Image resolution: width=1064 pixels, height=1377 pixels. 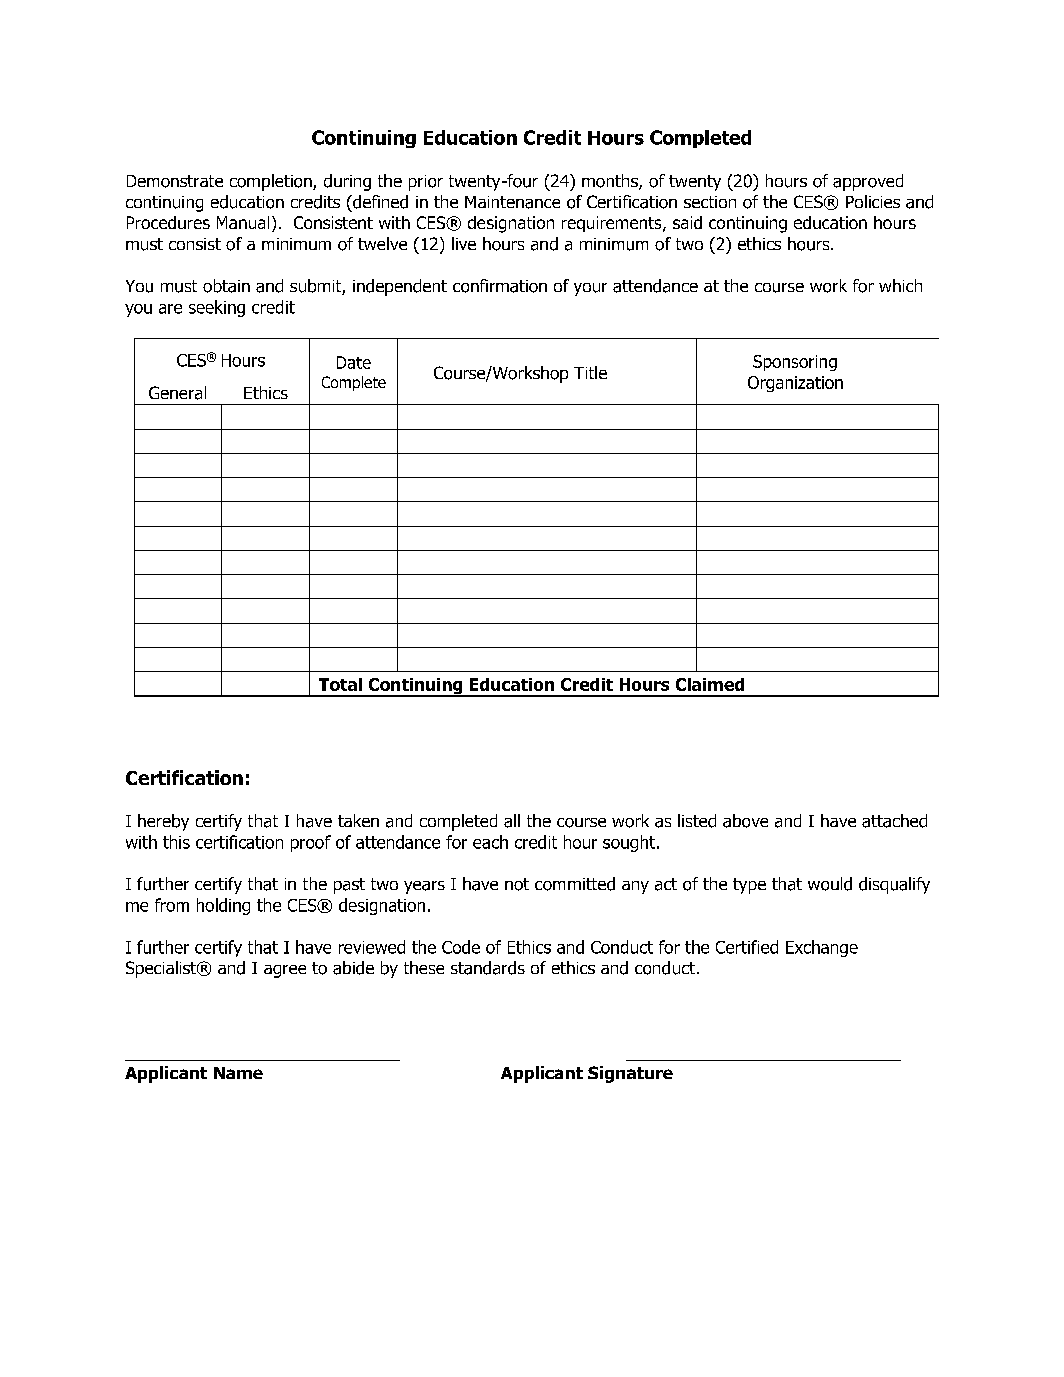 I want to click on hereby, so click(x=163, y=822).
